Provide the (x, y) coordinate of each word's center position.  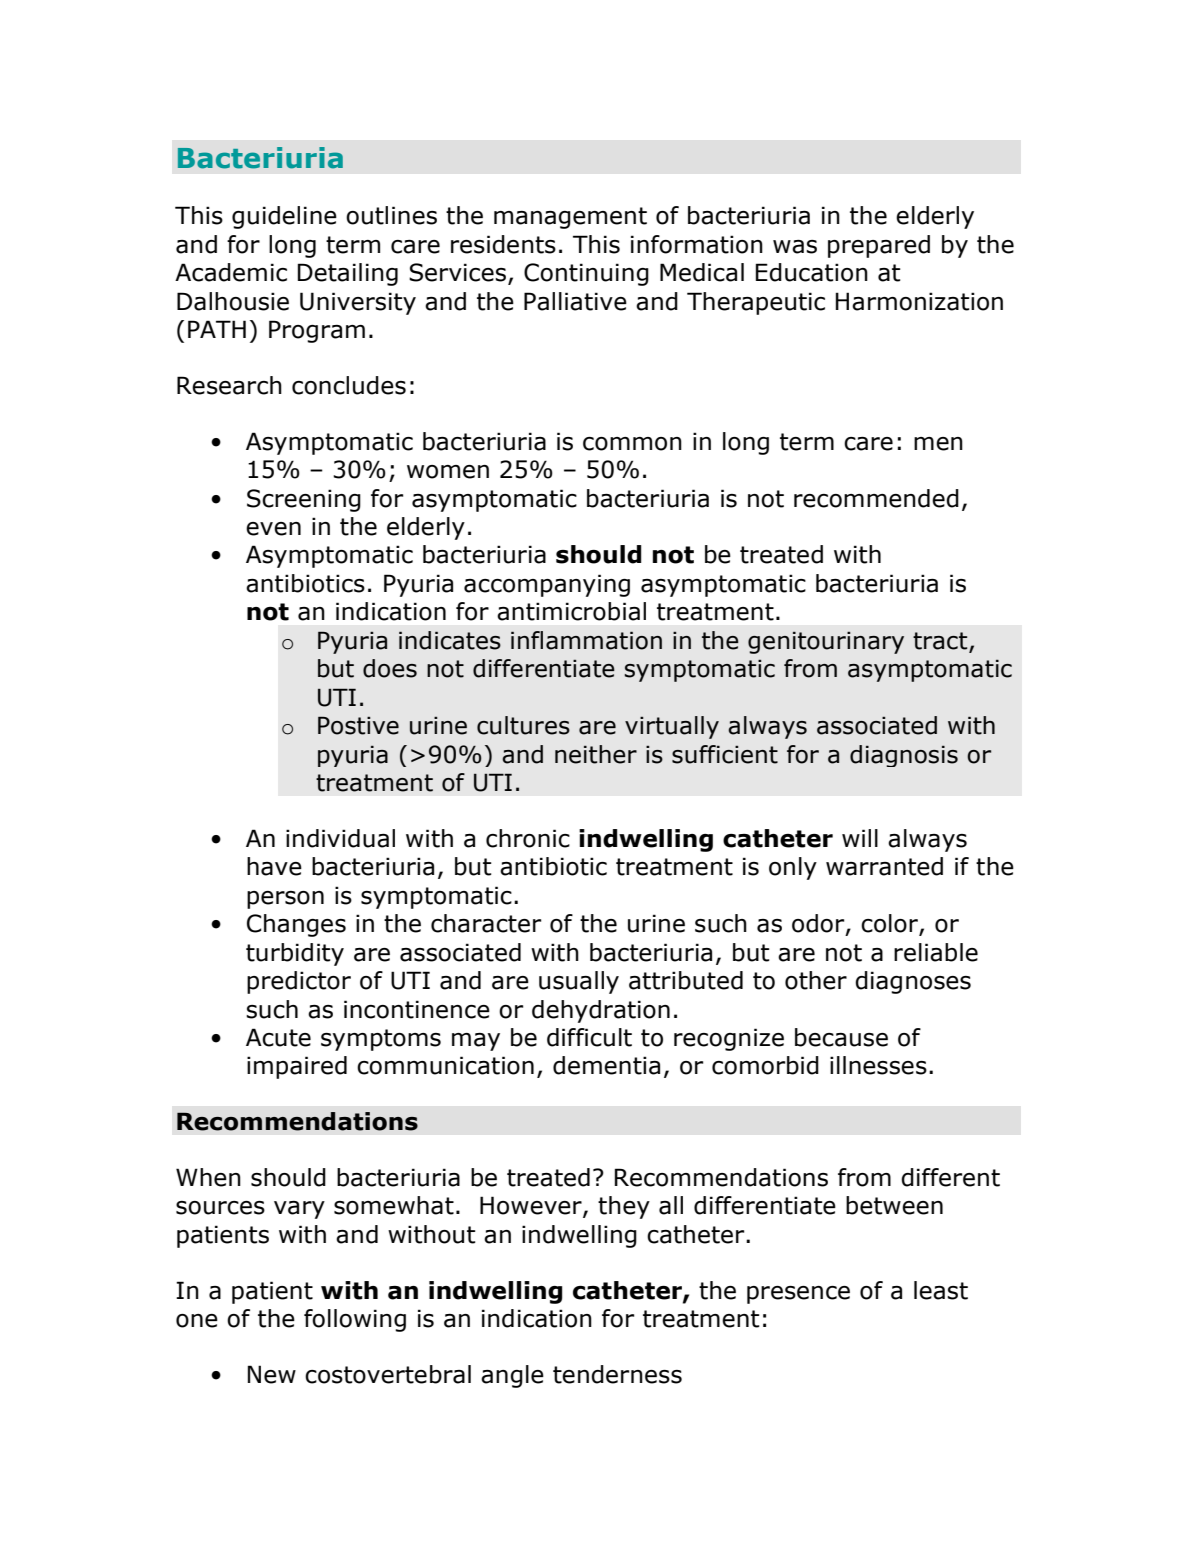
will (860, 838)
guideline (284, 217)
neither (596, 754)
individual (340, 838)
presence (798, 1295)
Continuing (586, 274)
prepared (879, 246)
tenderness (617, 1374)
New (272, 1374)
